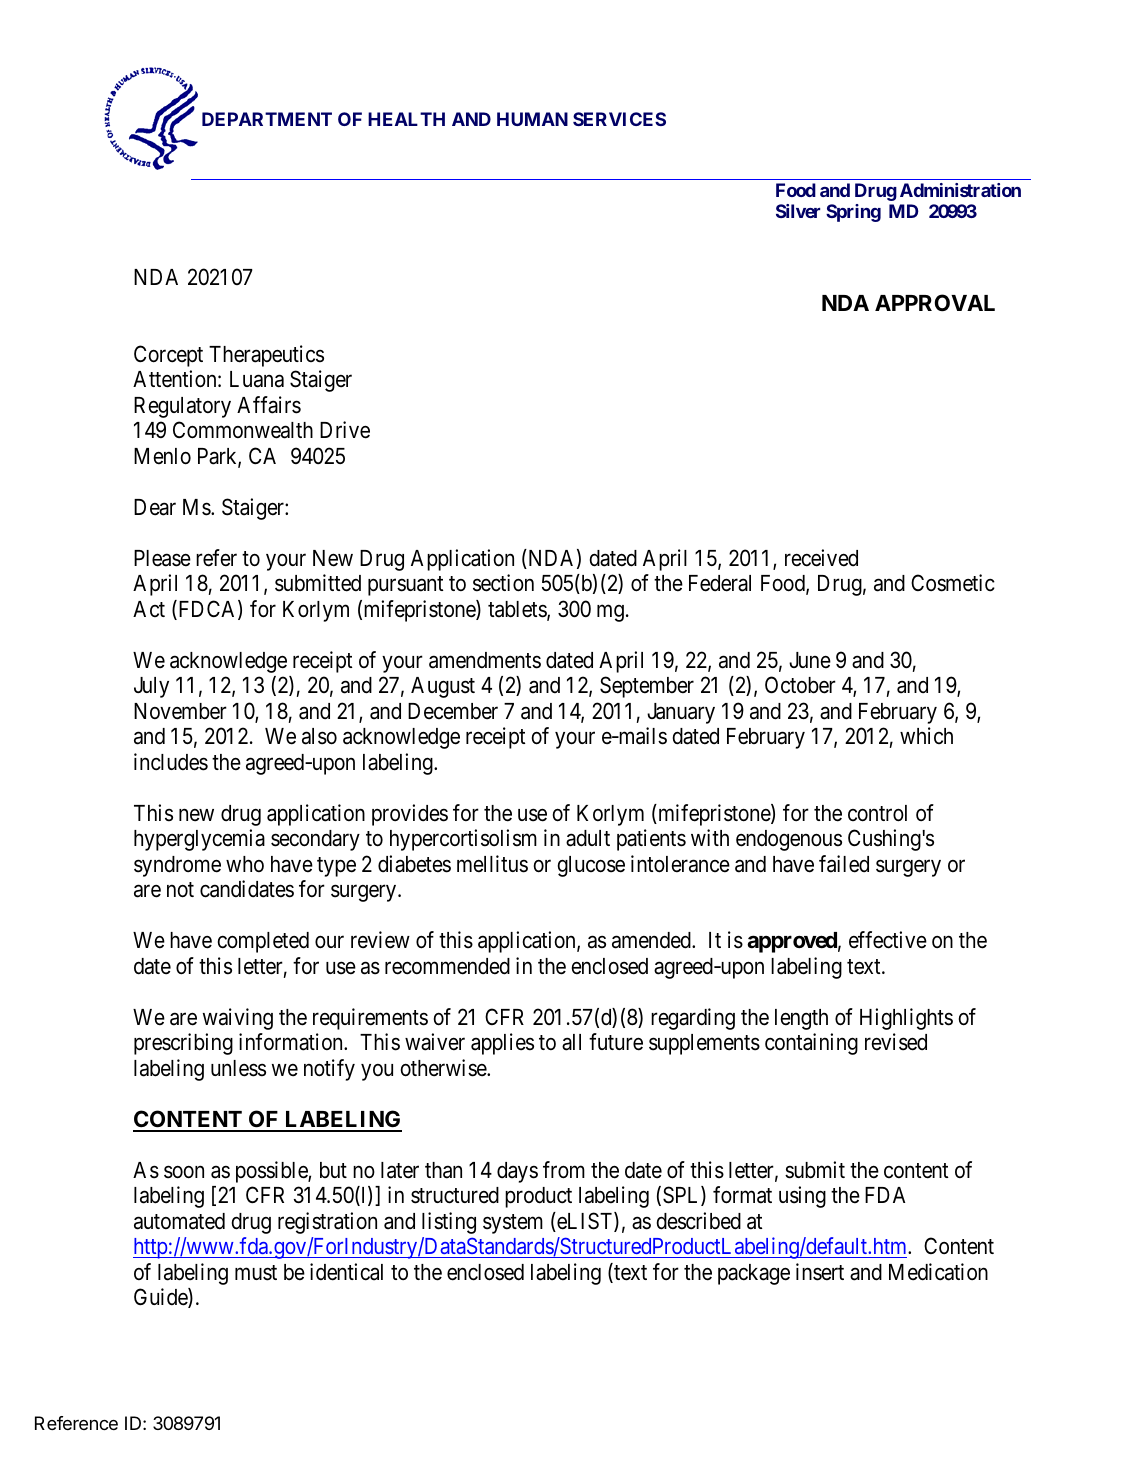 The height and width of the image is (1464, 1131). What do you see at coordinates (155, 507) in the image?
I see `Dear` at bounding box center [155, 507].
